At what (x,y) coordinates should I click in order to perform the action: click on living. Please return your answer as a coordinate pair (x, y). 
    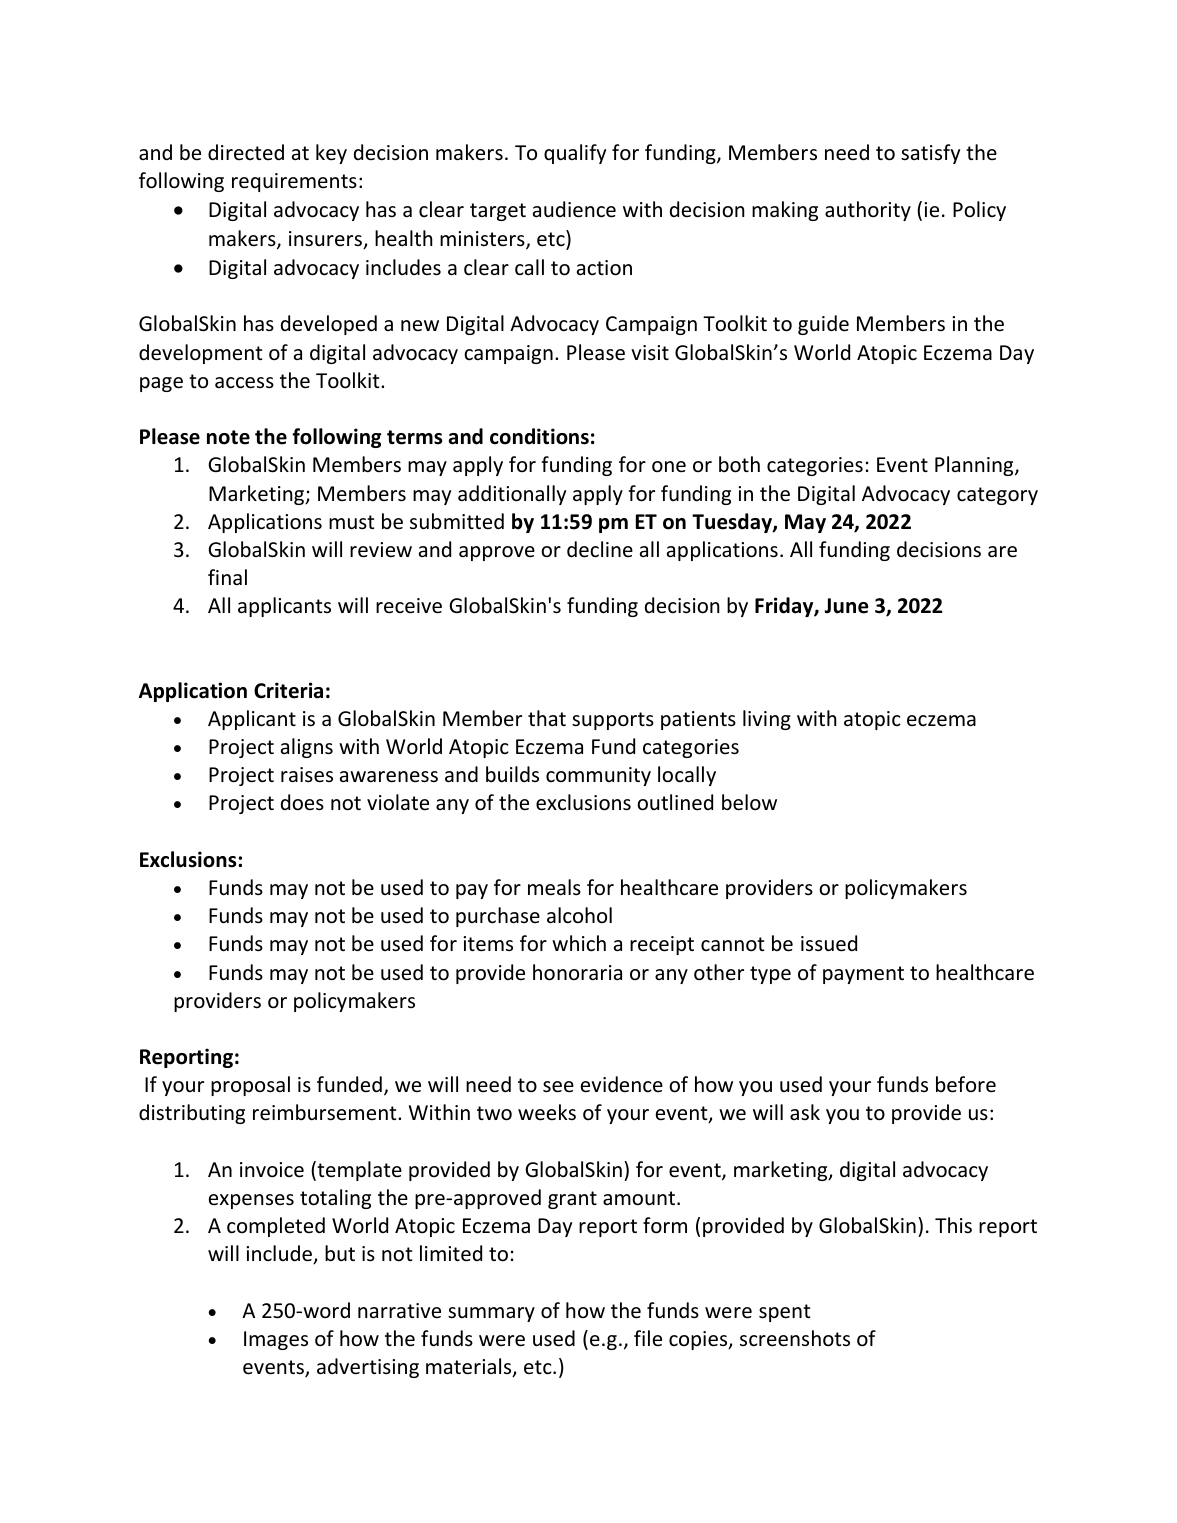
    Looking at the image, I should click on (767, 720).
